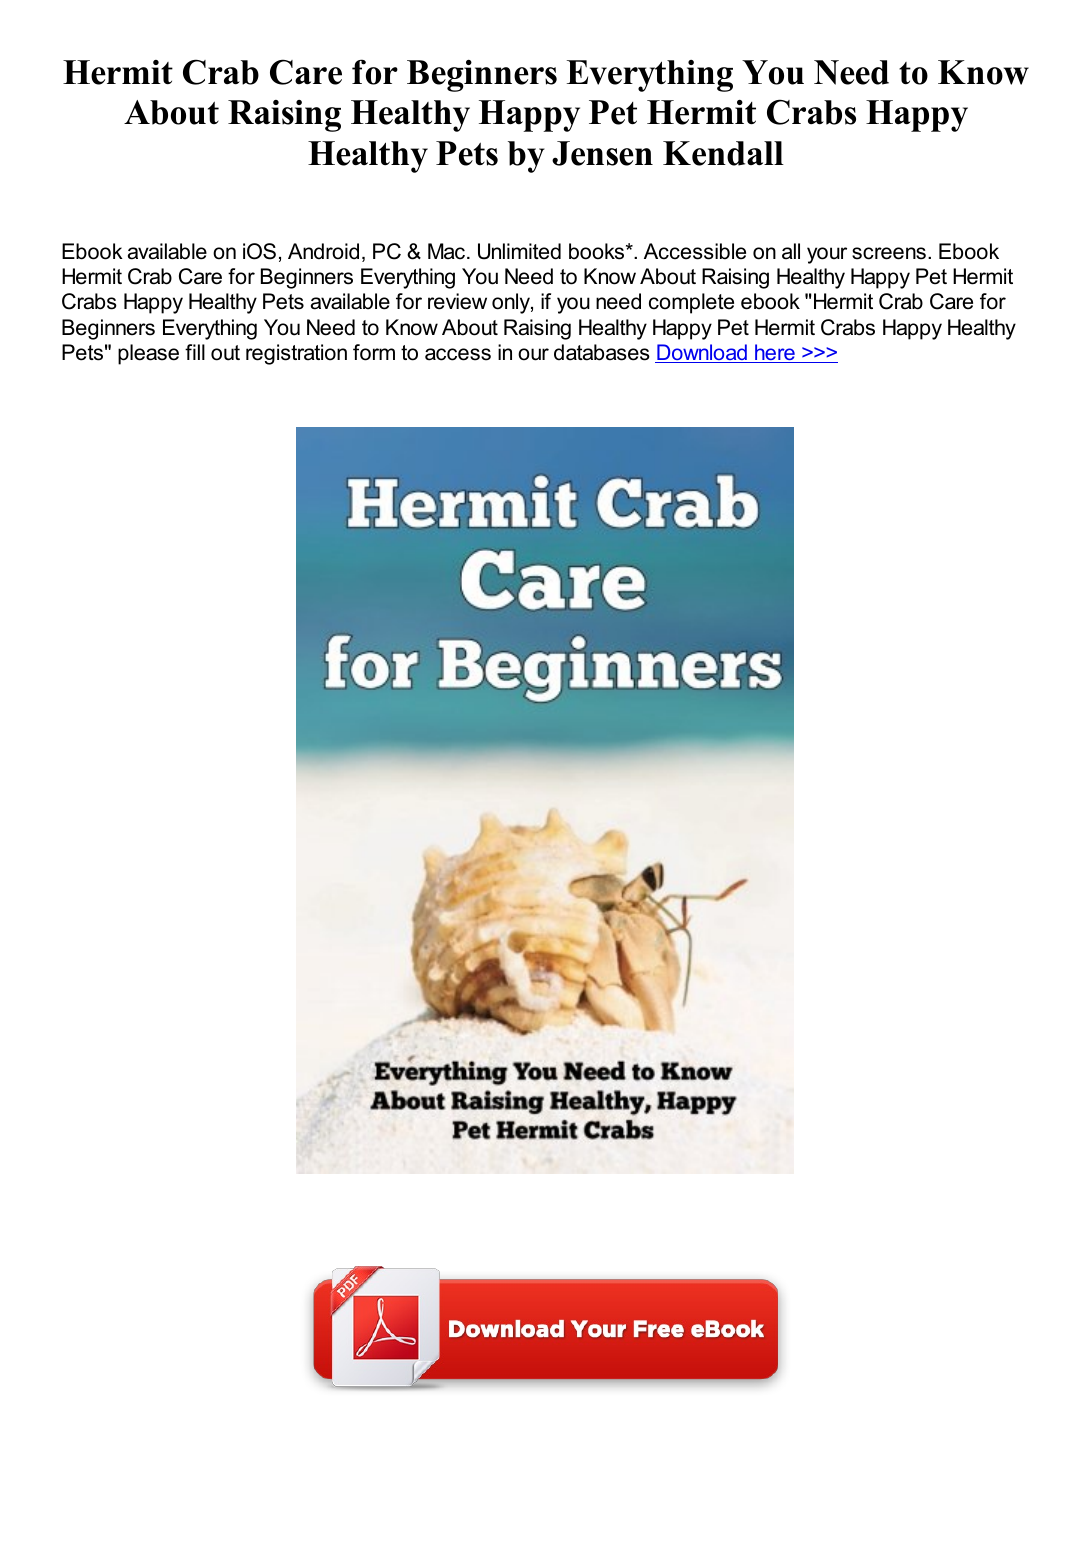  Describe the element at coordinates (457, 301) in the page. I see `review` at that location.
